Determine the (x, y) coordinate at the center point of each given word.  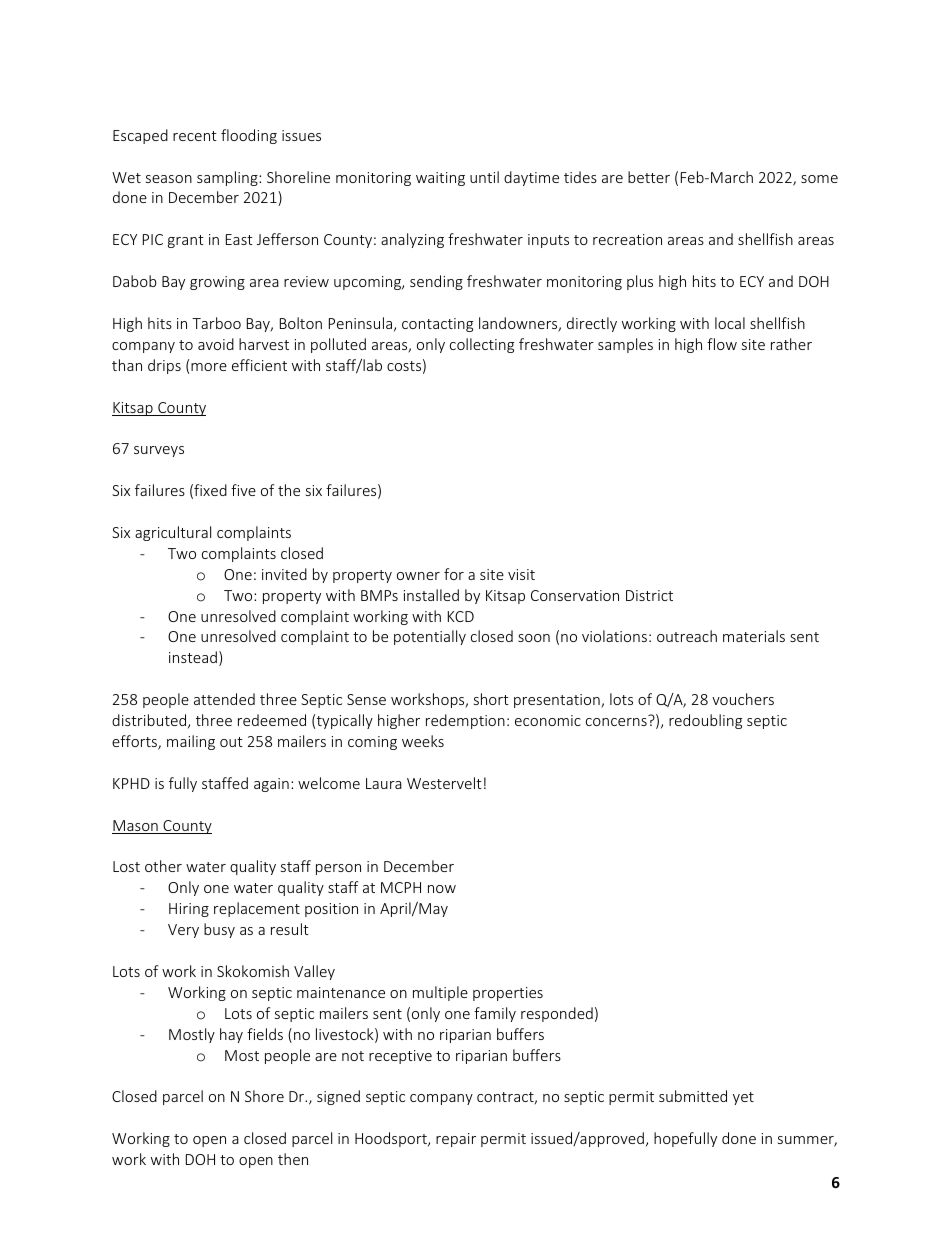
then (293, 1159)
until (484, 177)
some (819, 179)
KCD (461, 616)
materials (754, 636)
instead (193, 657)
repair (456, 1140)
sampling (228, 178)
